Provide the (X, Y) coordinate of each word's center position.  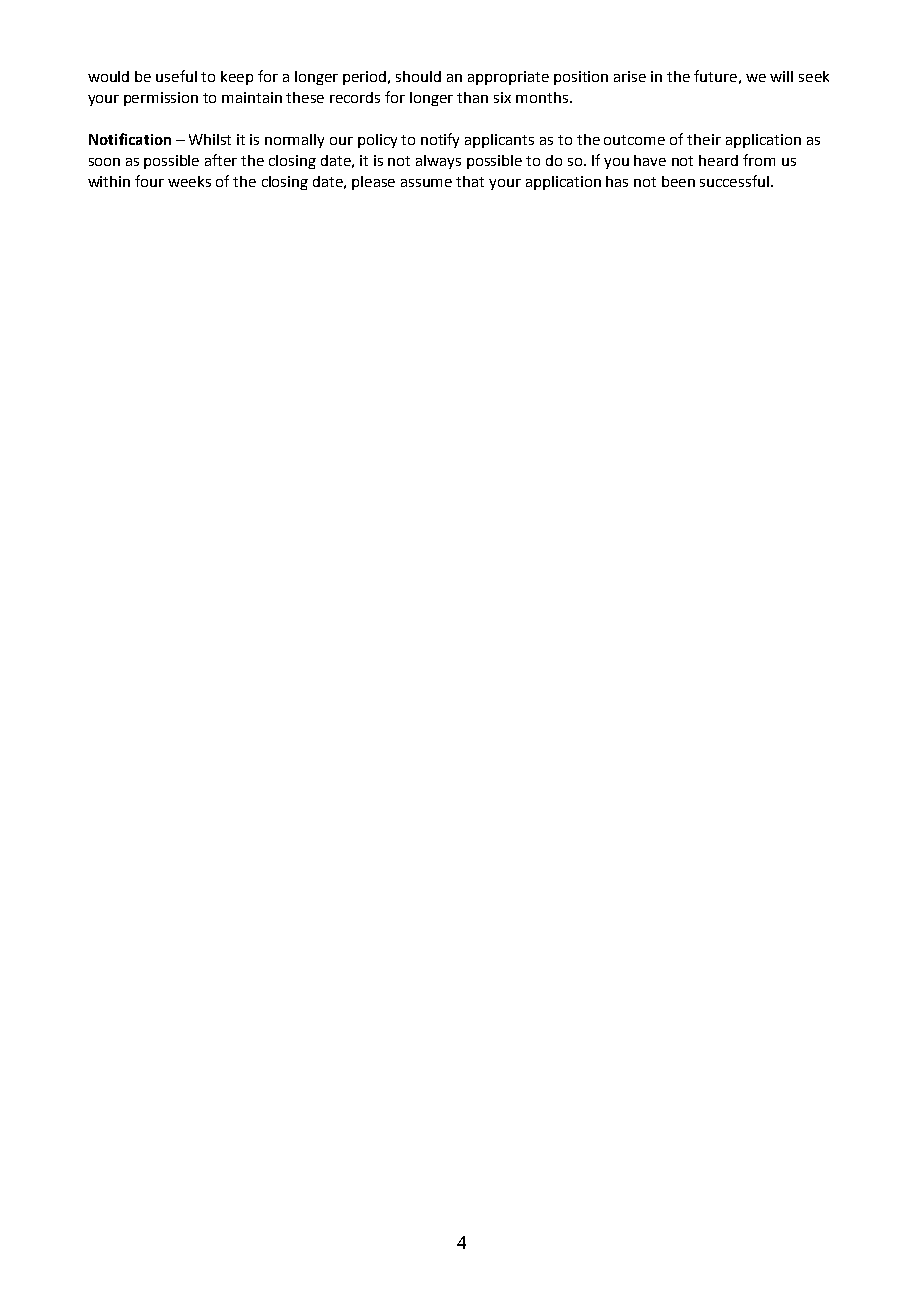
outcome (634, 140)
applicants (499, 141)
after (221, 160)
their (704, 139)
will (781, 76)
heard (718, 160)
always (438, 162)
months (543, 97)
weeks (189, 181)
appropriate (508, 78)
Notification (130, 139)
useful (176, 76)
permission (161, 99)
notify (440, 140)
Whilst (210, 139)
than (472, 97)
